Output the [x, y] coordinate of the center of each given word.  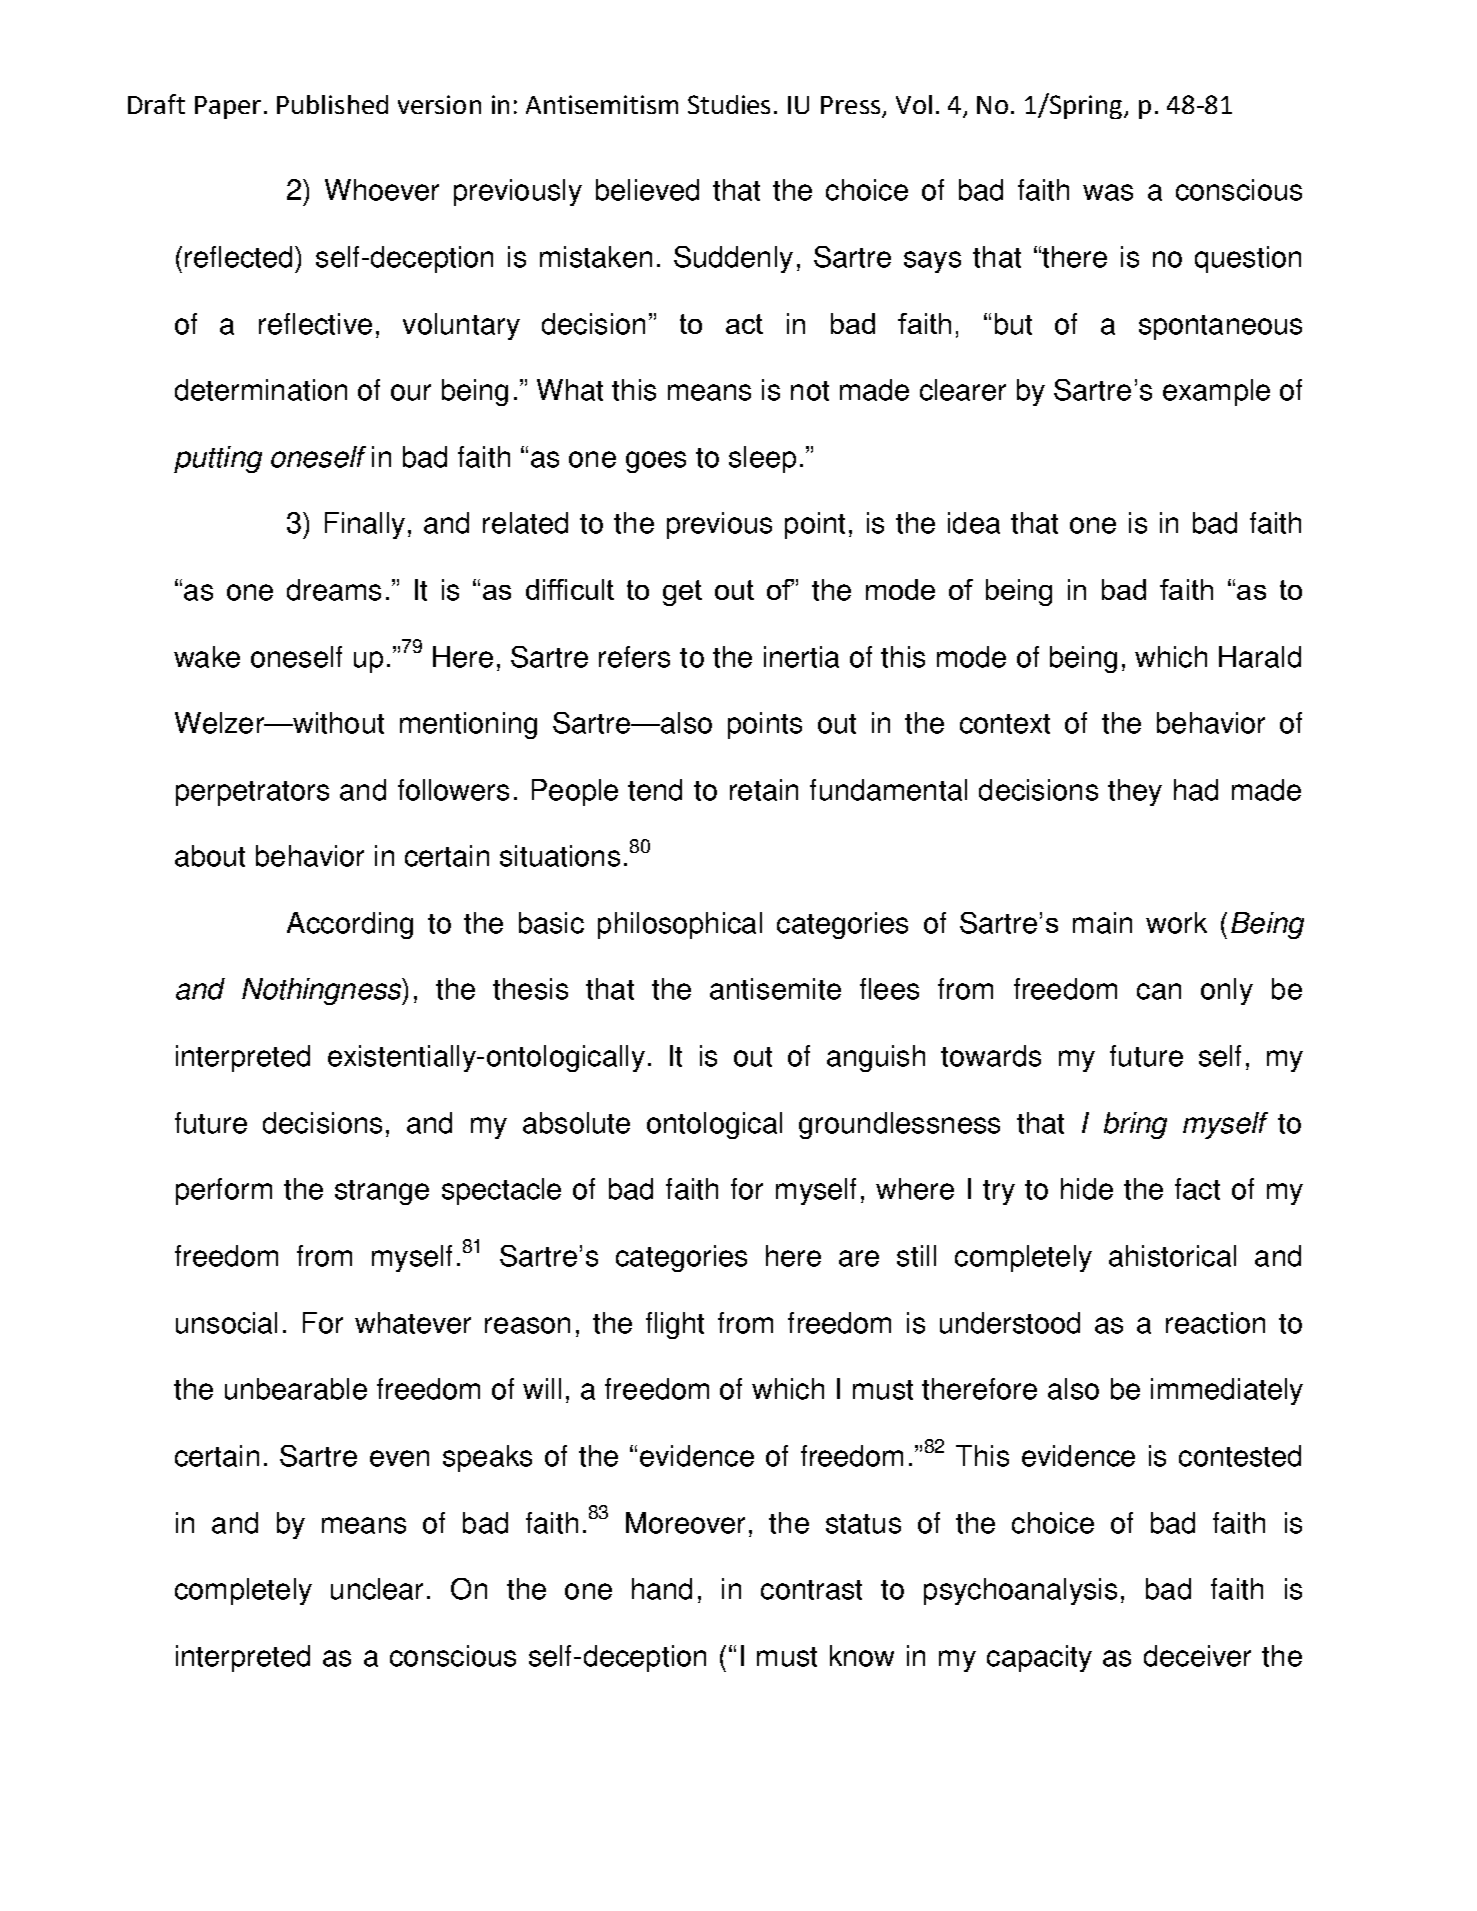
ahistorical [1172, 1256]
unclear [377, 1589]
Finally [365, 525]
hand [662, 1589]
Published [332, 104]
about [210, 856]
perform [224, 1191]
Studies [729, 104]
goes [656, 462]
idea [974, 523]
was [1108, 192]
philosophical [680, 925]
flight [675, 1325]
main [1102, 923]
